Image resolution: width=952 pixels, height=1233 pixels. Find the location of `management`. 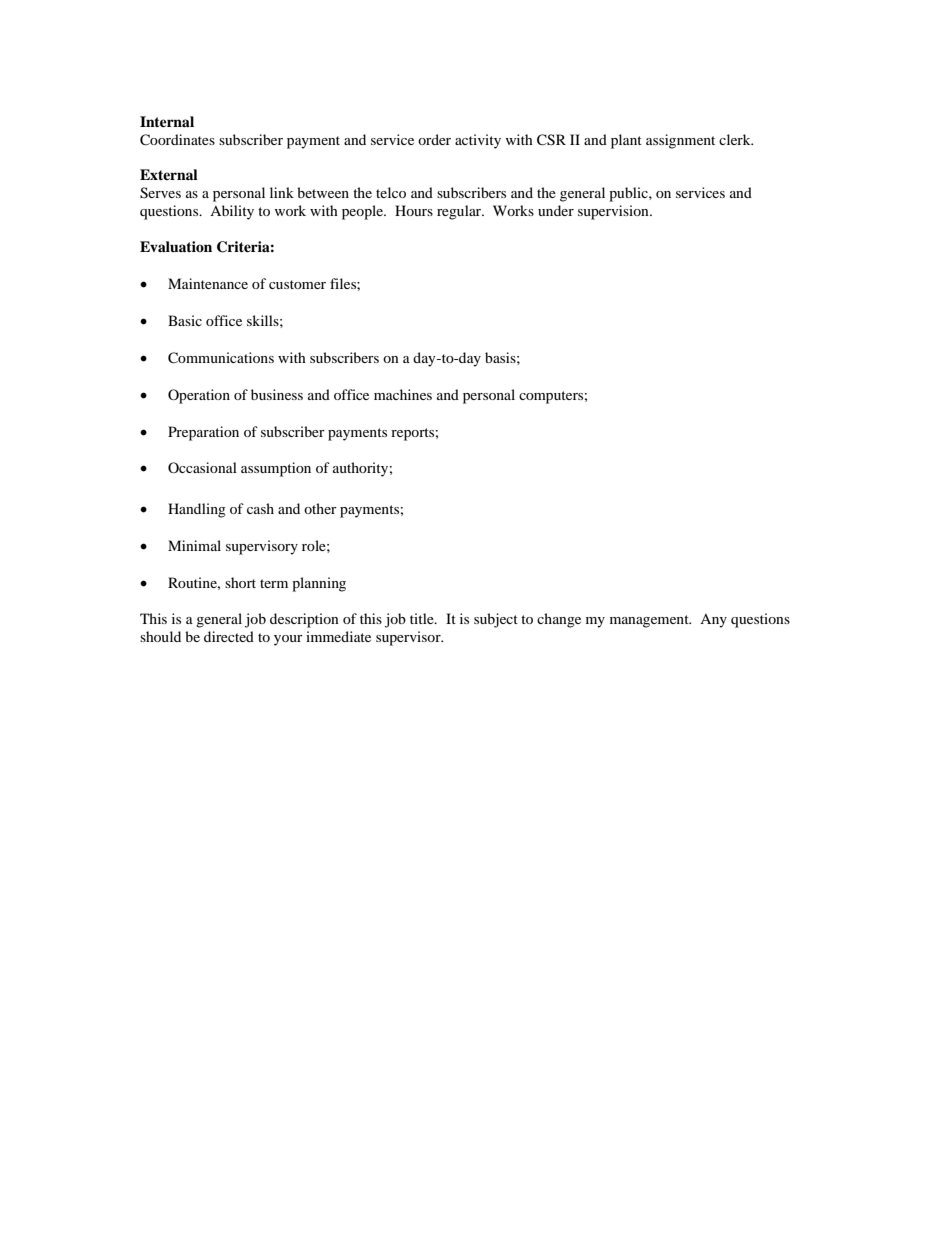

management is located at coordinates (650, 621).
